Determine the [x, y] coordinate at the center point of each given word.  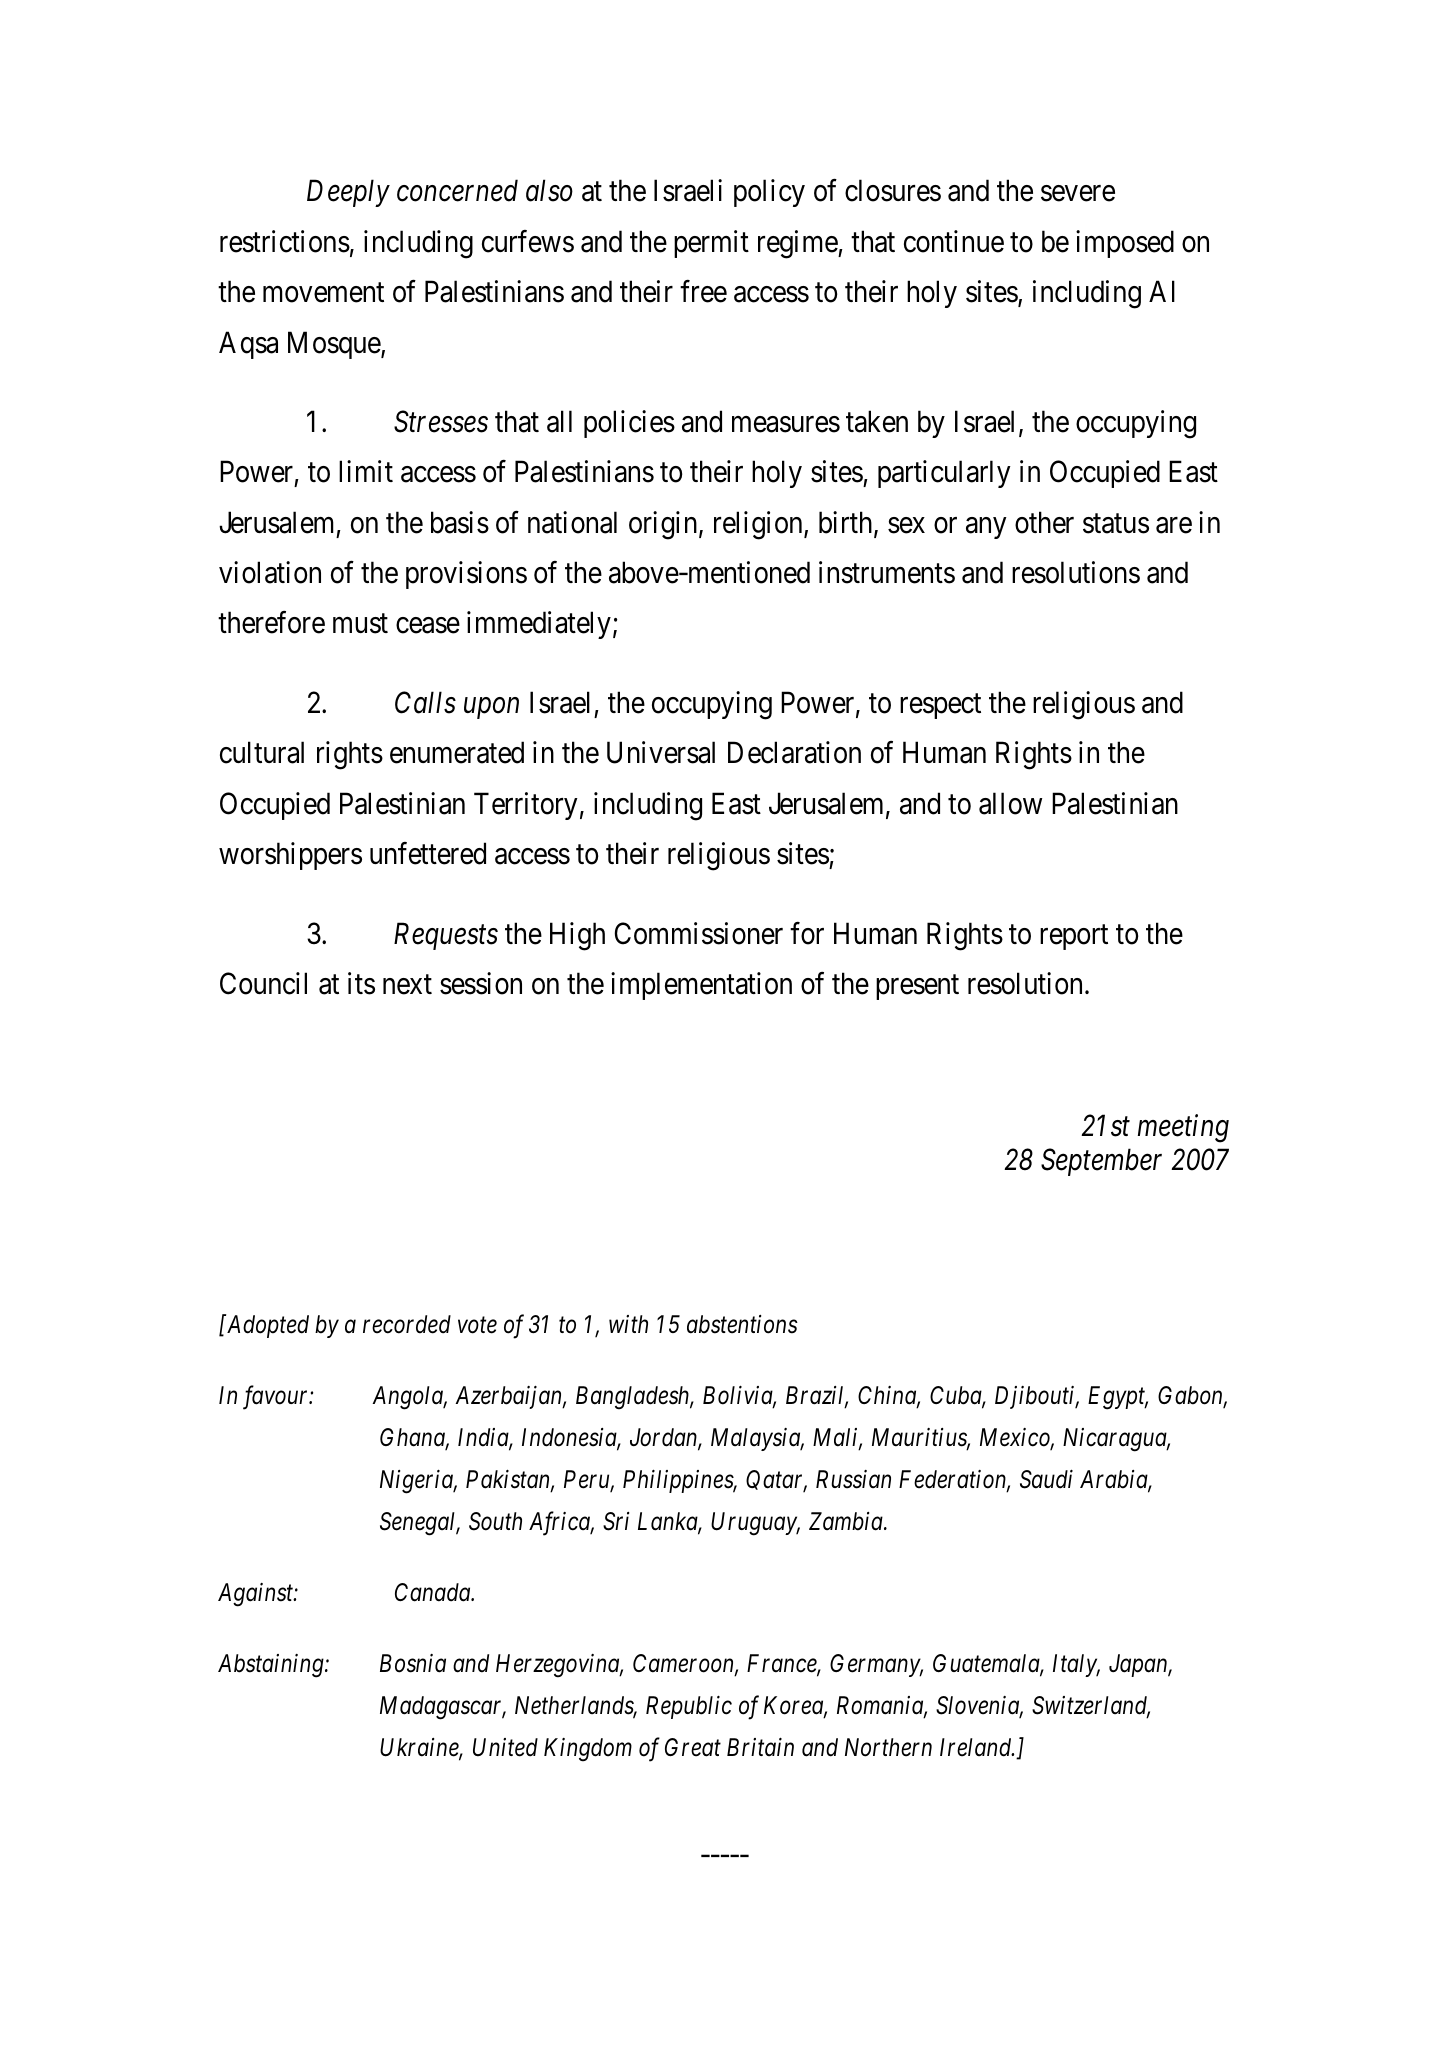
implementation [701, 986]
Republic [689, 1707]
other [1044, 522]
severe [1078, 194]
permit [711, 244]
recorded [407, 1324]
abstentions [742, 1324]
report [1074, 937]
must [360, 624]
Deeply [348, 193]
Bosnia [413, 1663]
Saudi [1046, 1479]
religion [759, 525]
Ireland [977, 1747]
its [361, 983]
